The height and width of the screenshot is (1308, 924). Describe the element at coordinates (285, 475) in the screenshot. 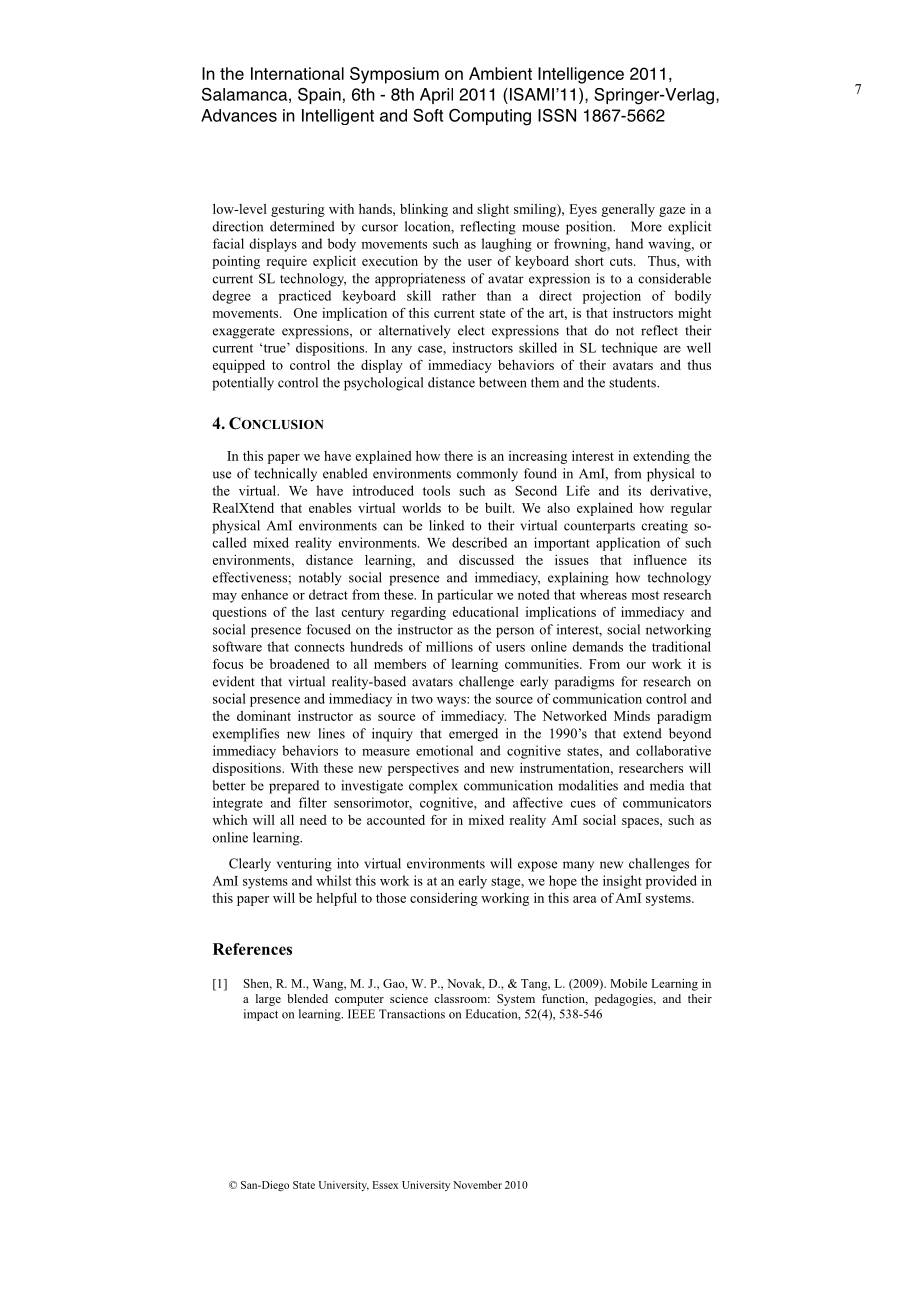

I see `technically` at that location.
